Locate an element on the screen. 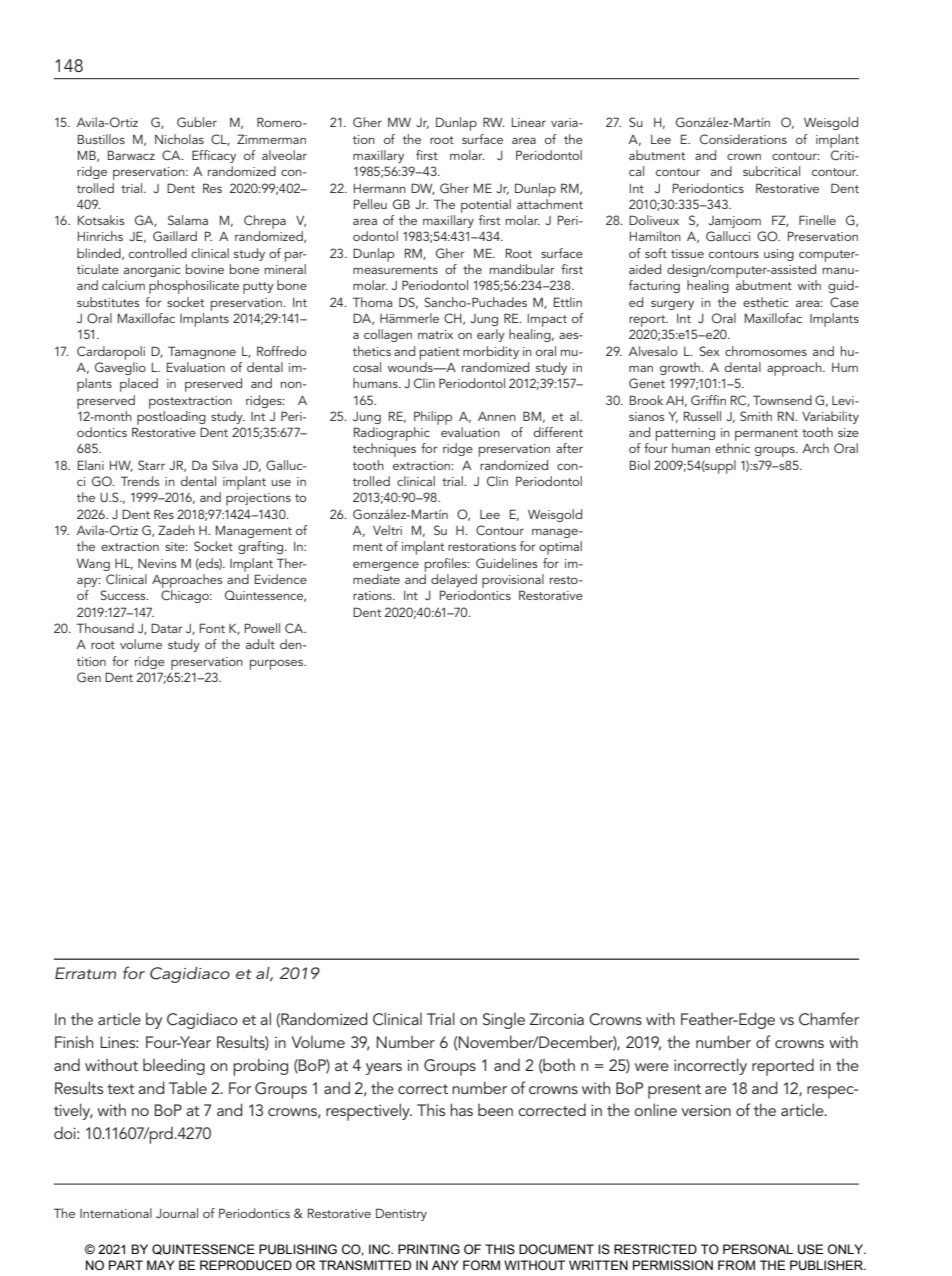  Single is located at coordinates (504, 1021).
